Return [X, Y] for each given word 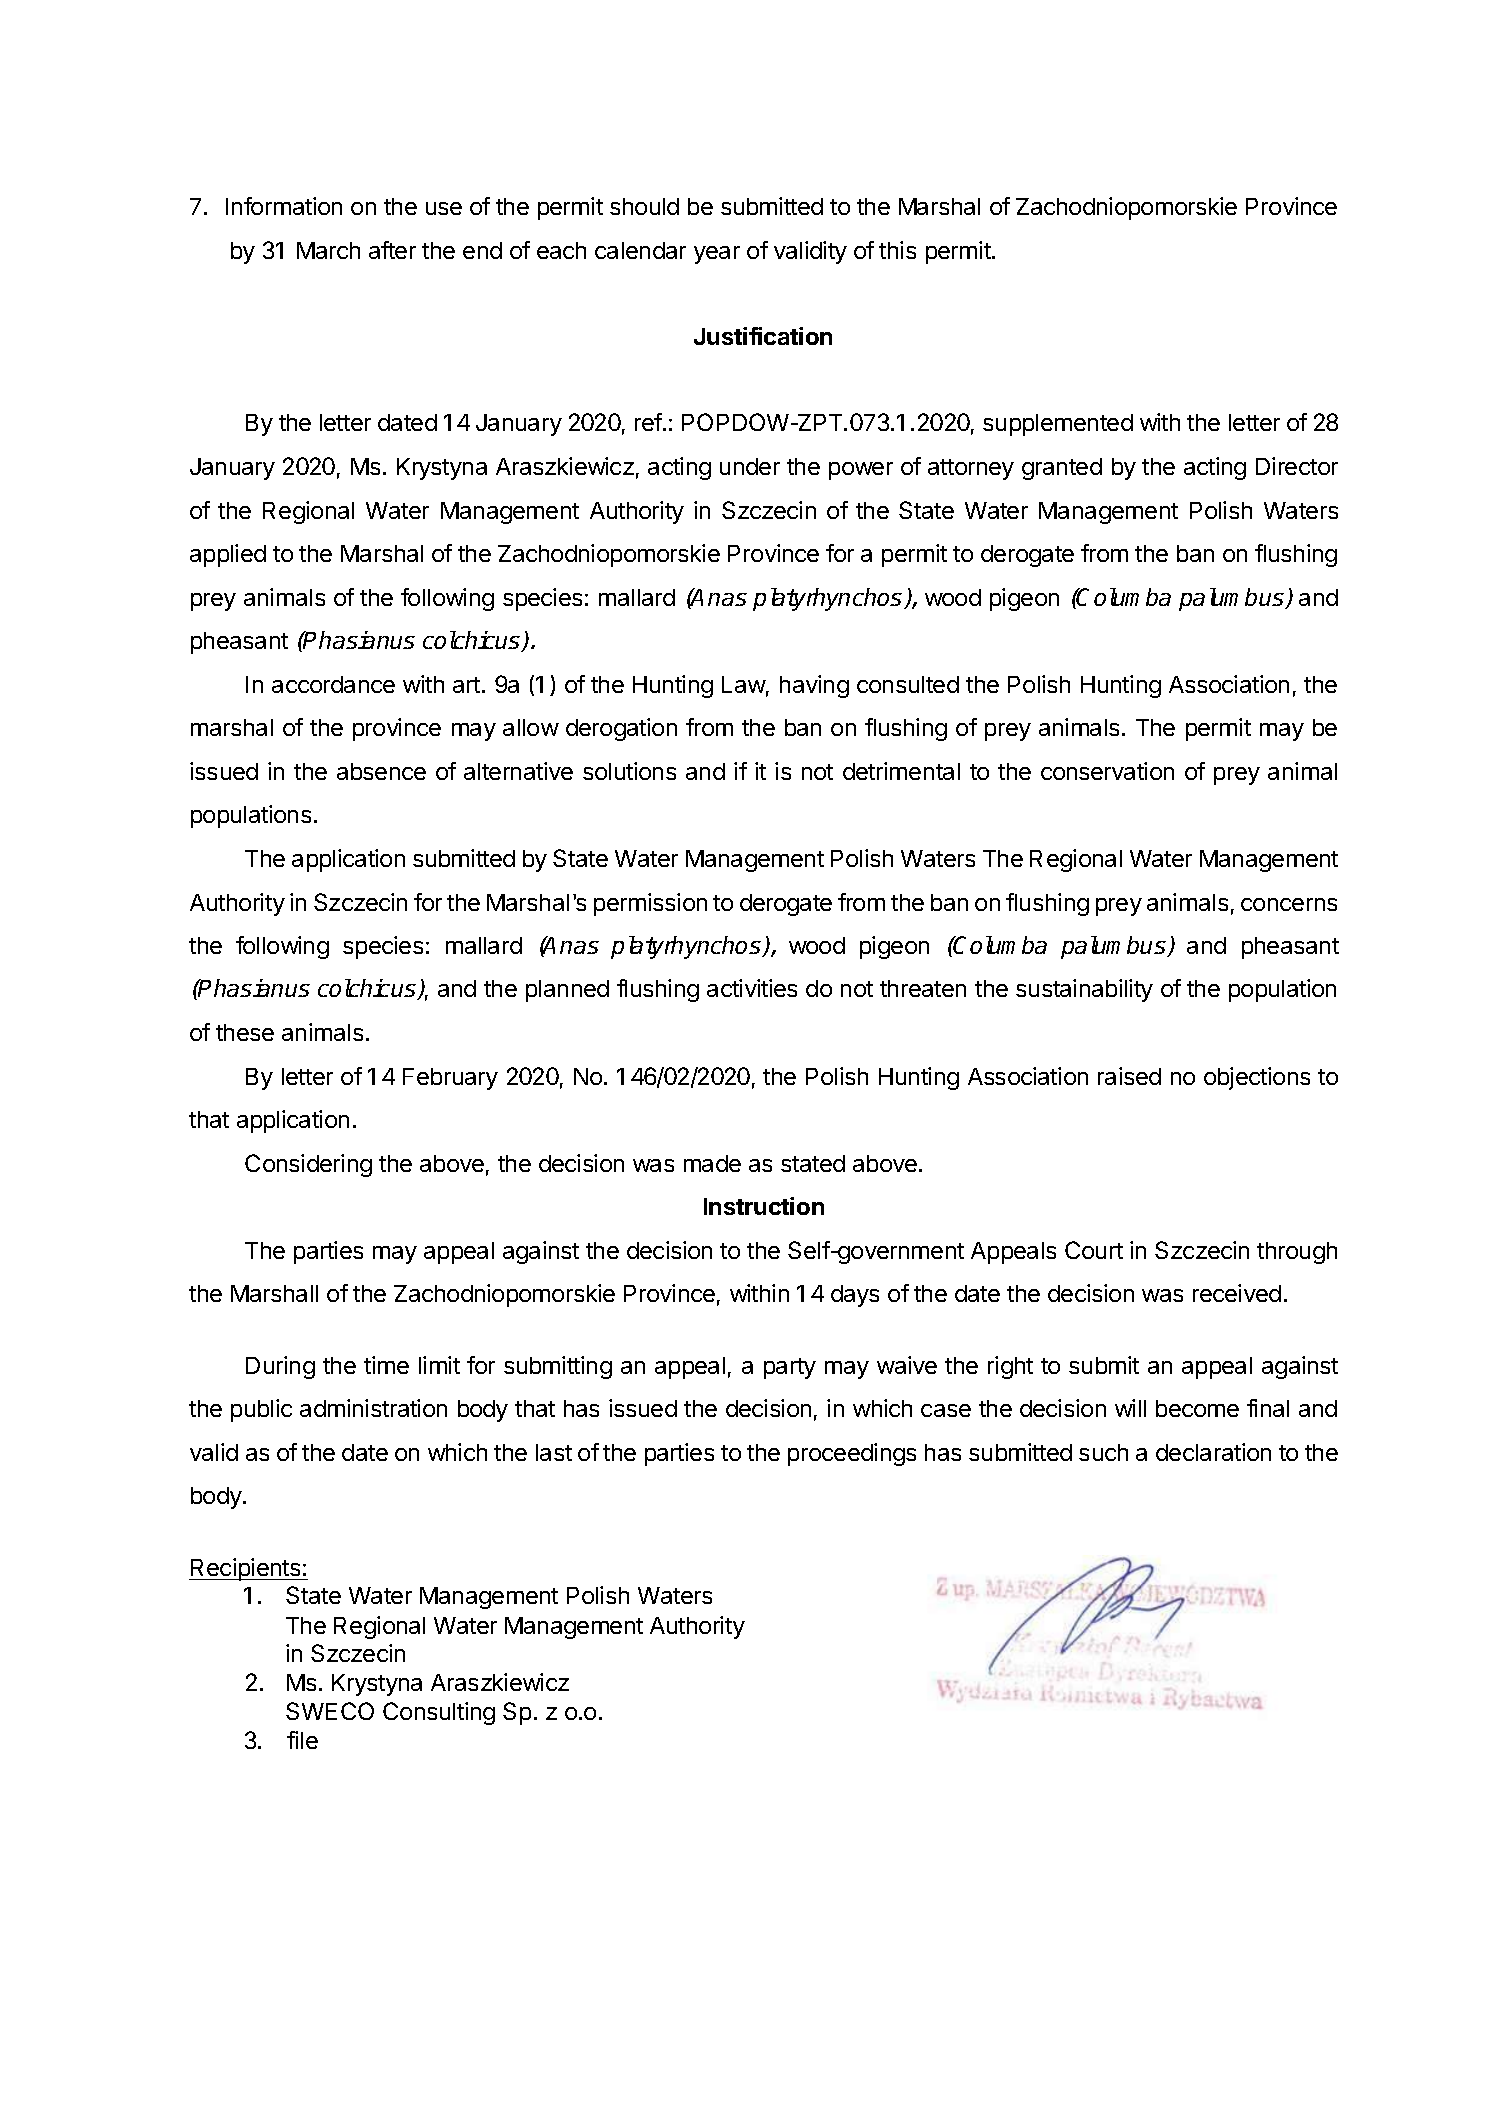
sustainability [1084, 990]
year [717, 255]
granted [1062, 469]
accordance [333, 684]
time [386, 1365]
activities [752, 988]
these [245, 1032]
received [1237, 1293]
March [328, 250]
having [814, 686]
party [790, 1368]
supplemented [1058, 425]
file [302, 1740]
